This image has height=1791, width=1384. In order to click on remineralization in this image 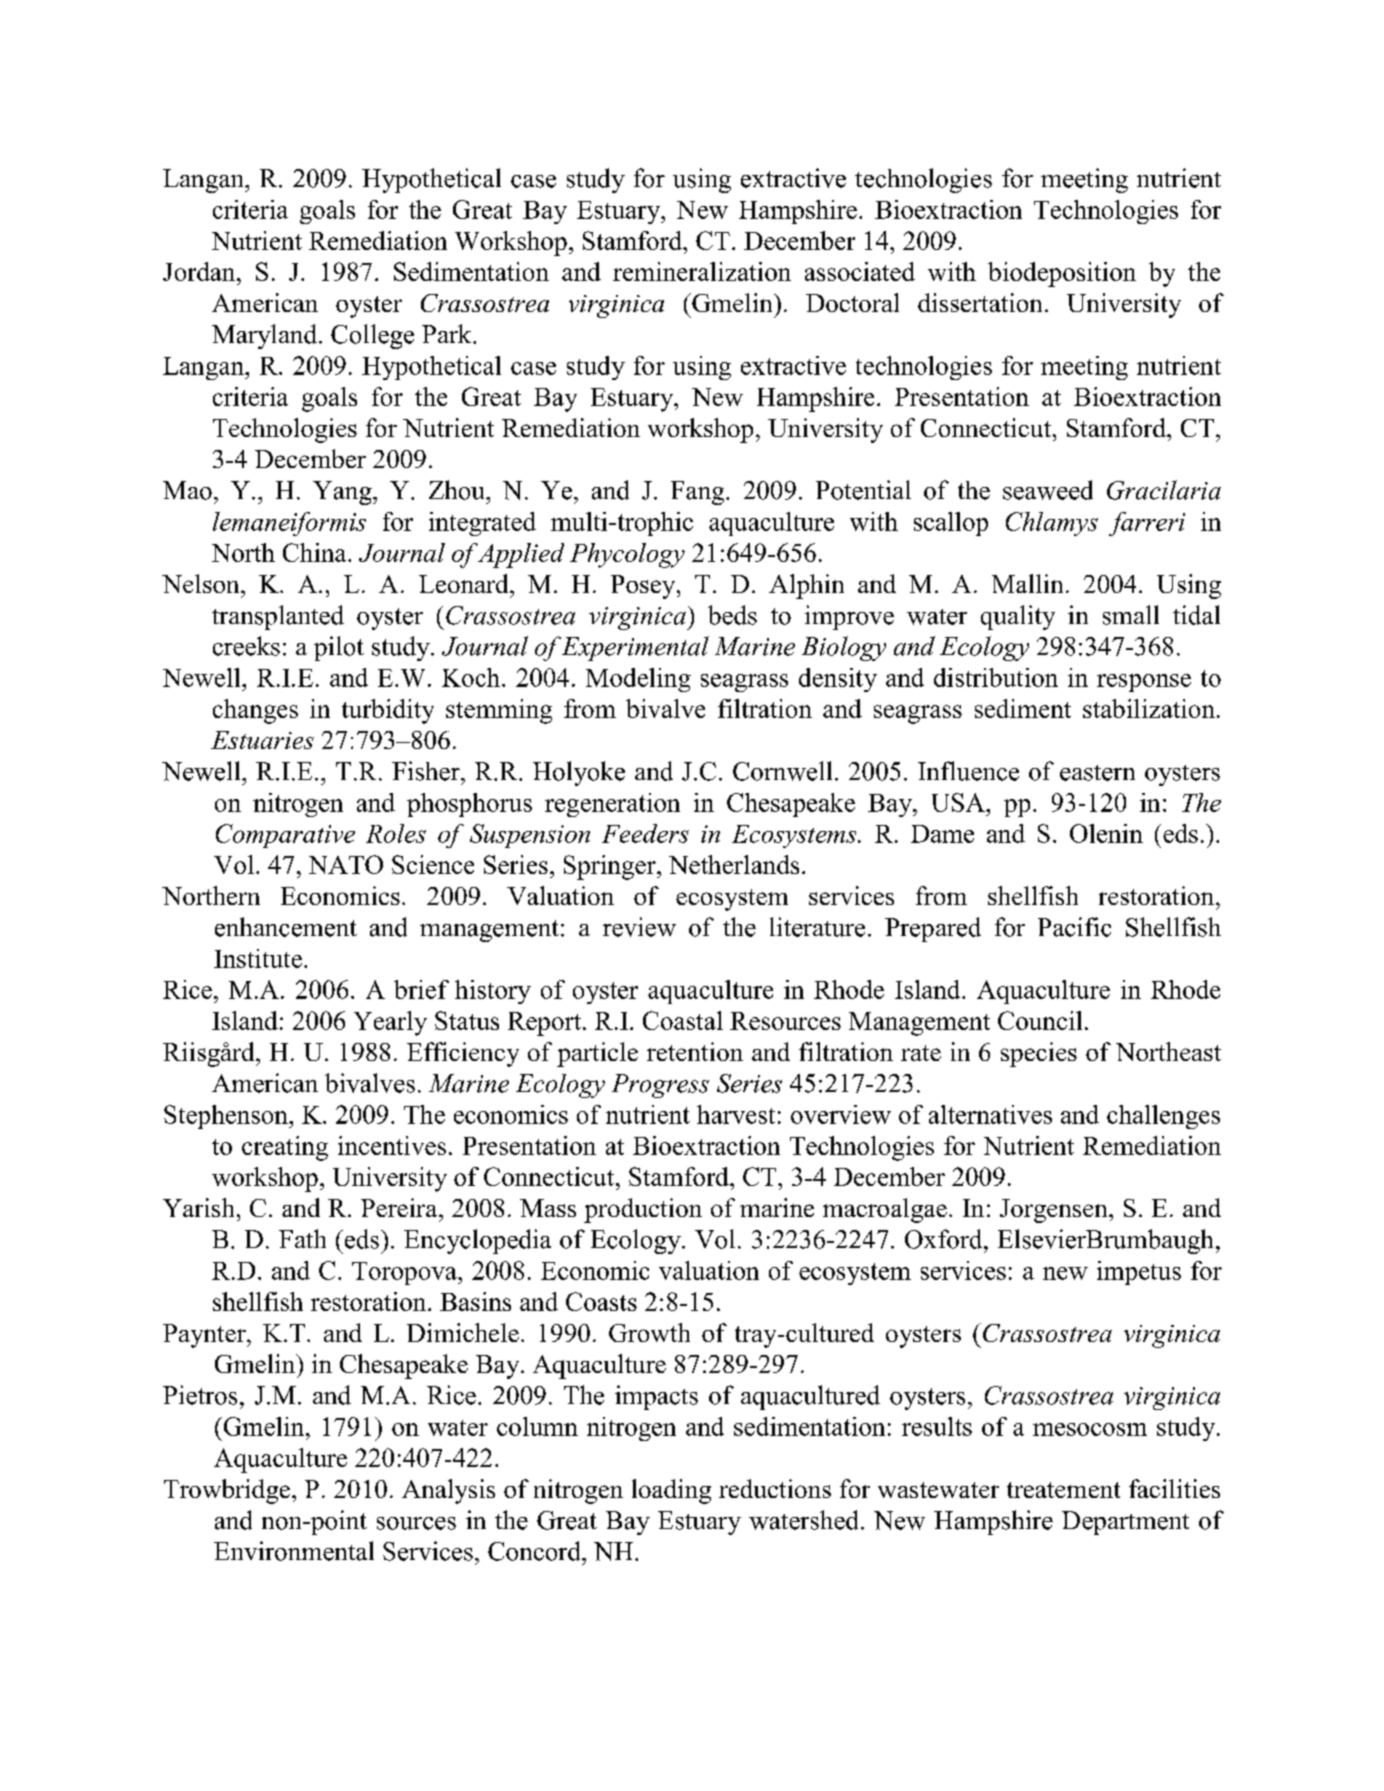, I will do `click(702, 271)`.
